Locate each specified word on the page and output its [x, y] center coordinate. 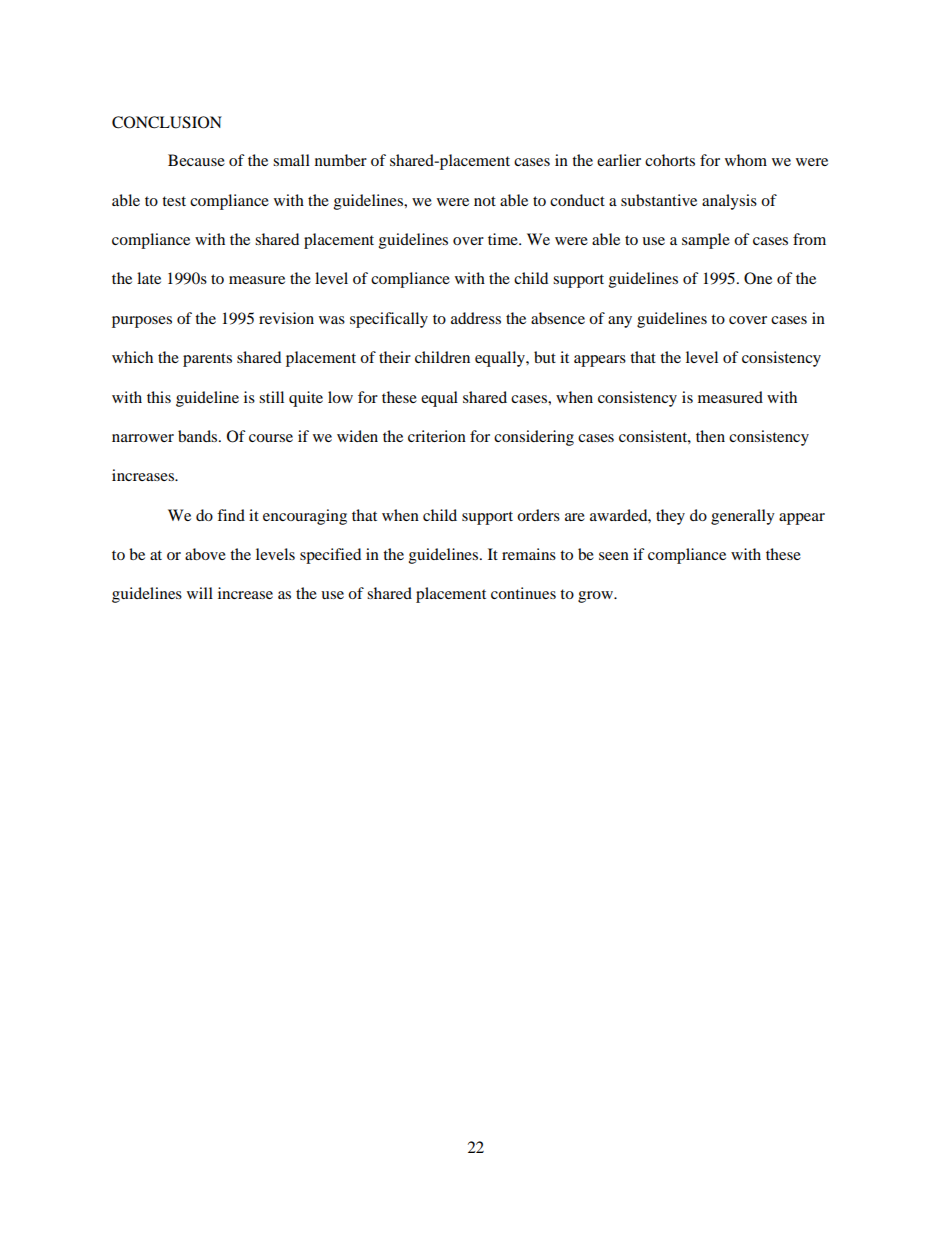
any [620, 322]
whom [746, 160]
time [504, 239]
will [200, 593]
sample [706, 241]
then [710, 436]
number [341, 160]
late [149, 278]
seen [614, 556]
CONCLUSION [167, 122]
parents [207, 360]
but [545, 357]
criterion [437, 436]
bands [199, 436]
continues [523, 593]
